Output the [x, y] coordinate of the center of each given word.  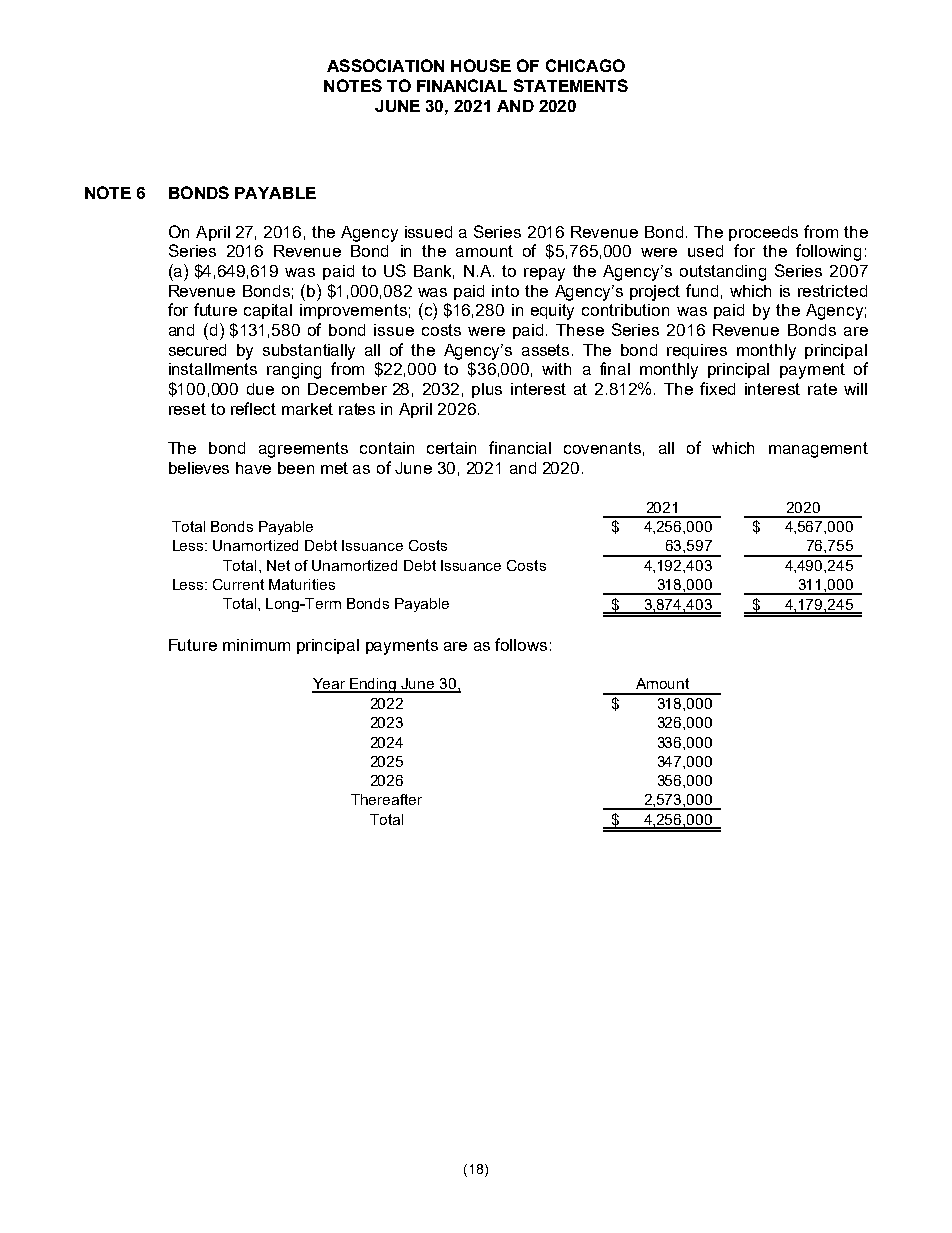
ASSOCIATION [385, 65]
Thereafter [386, 799]
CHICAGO [585, 65]
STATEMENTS [571, 85]
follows [521, 644]
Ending [373, 685]
